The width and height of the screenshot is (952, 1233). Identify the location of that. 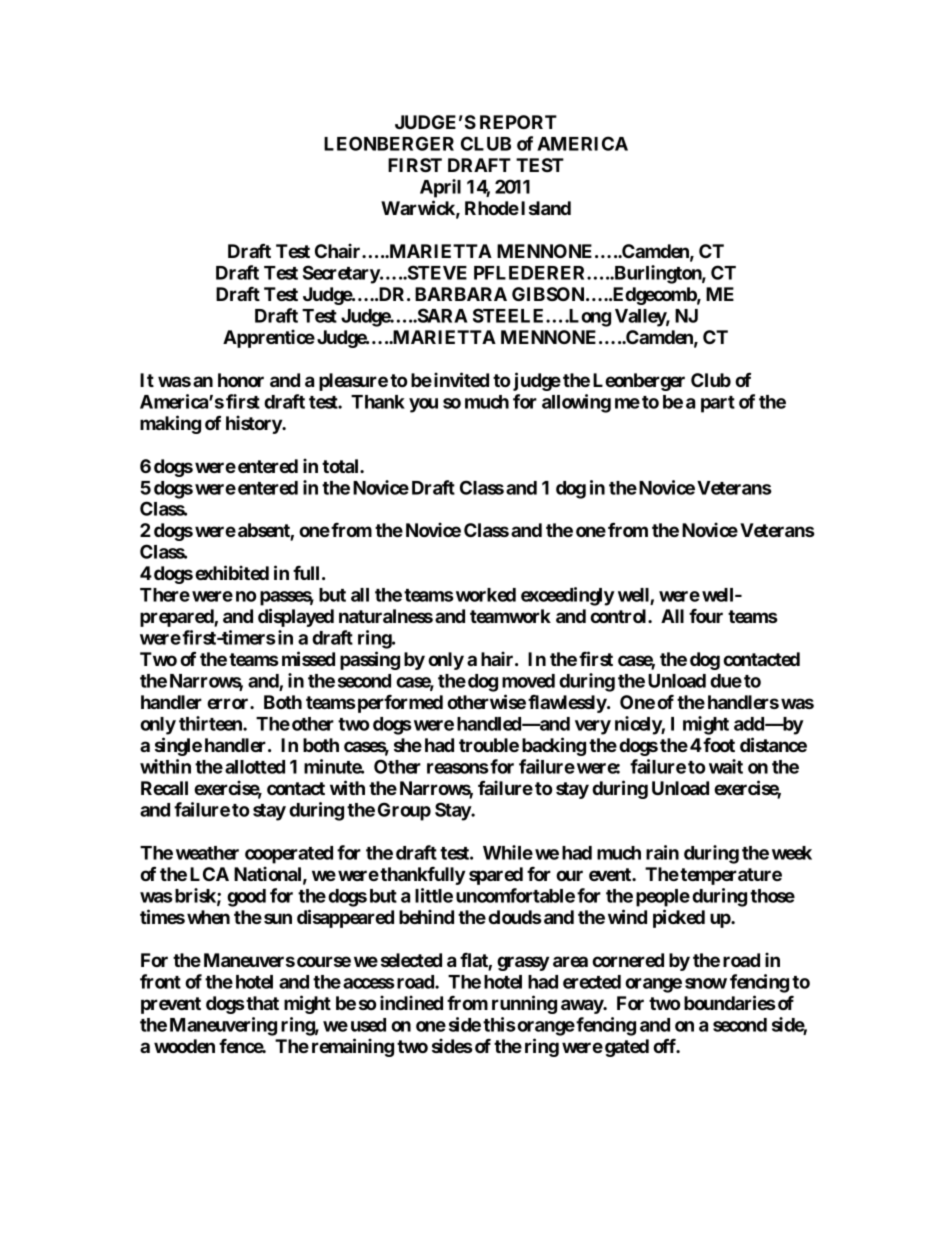
(262, 1003).
